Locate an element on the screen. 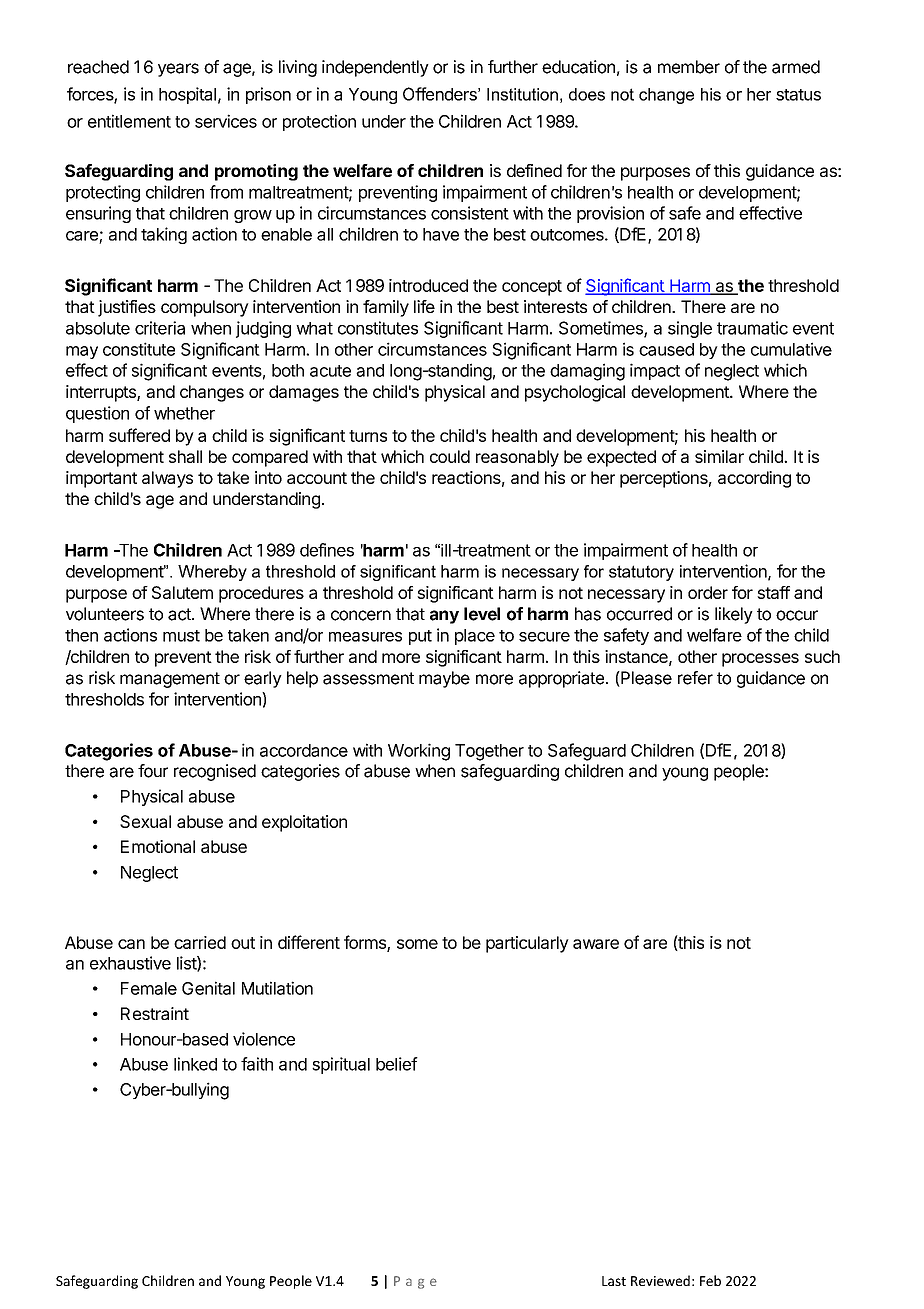 This screenshot has height=1309, width=924. traumatic is located at coordinates (752, 328).
